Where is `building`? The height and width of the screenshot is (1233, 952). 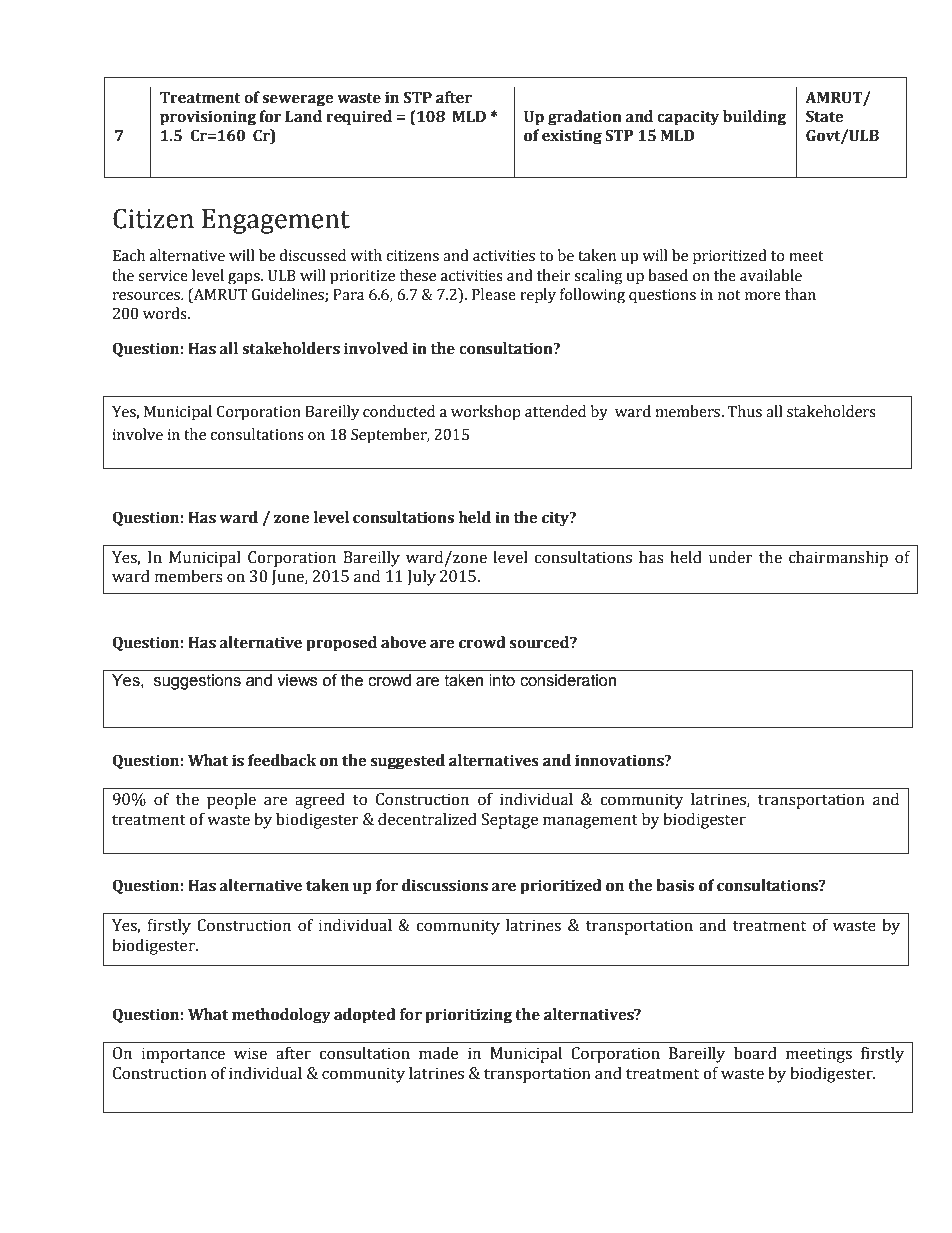
building is located at coordinates (754, 117).
